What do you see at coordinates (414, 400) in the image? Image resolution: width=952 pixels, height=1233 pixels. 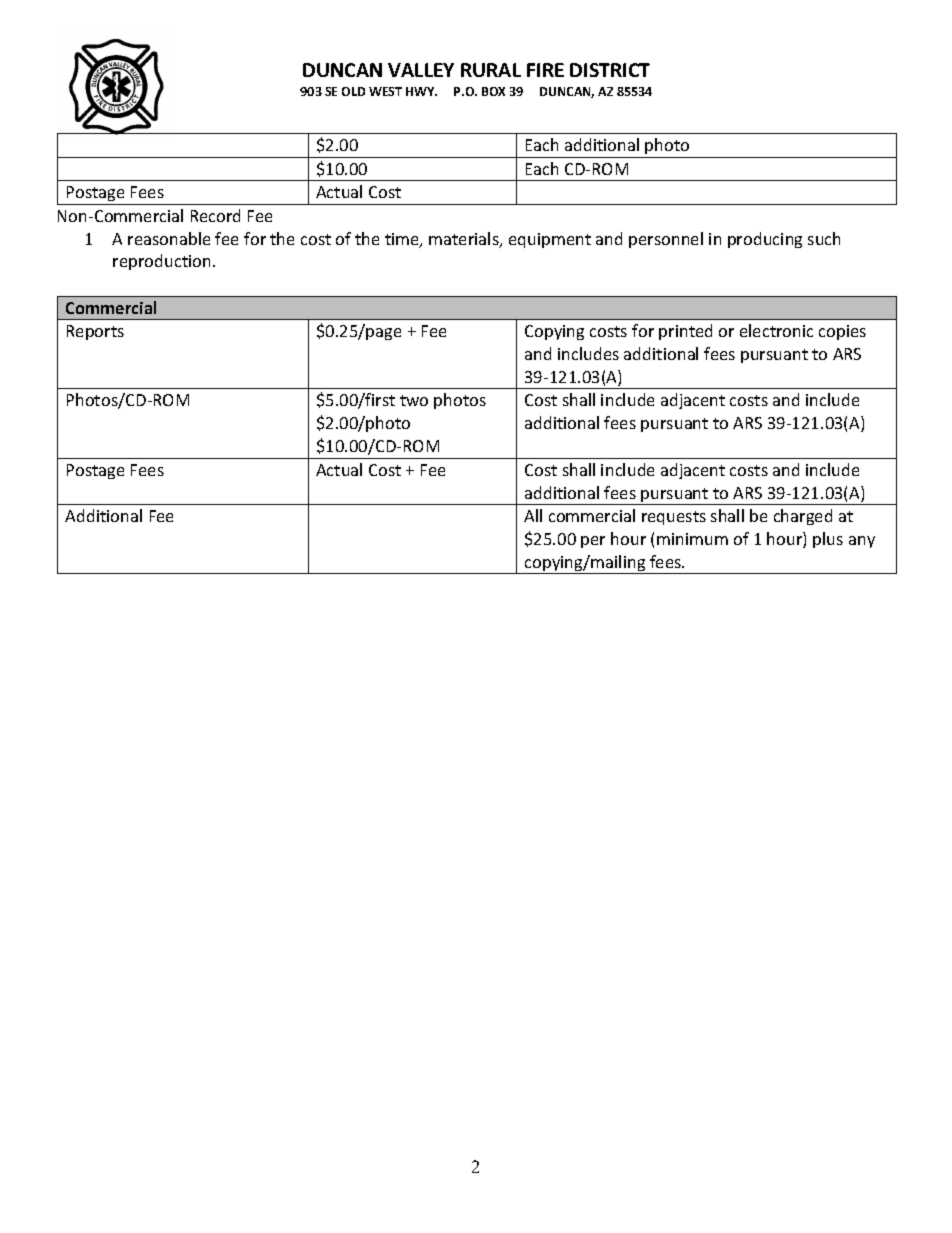 I see `two` at bounding box center [414, 400].
